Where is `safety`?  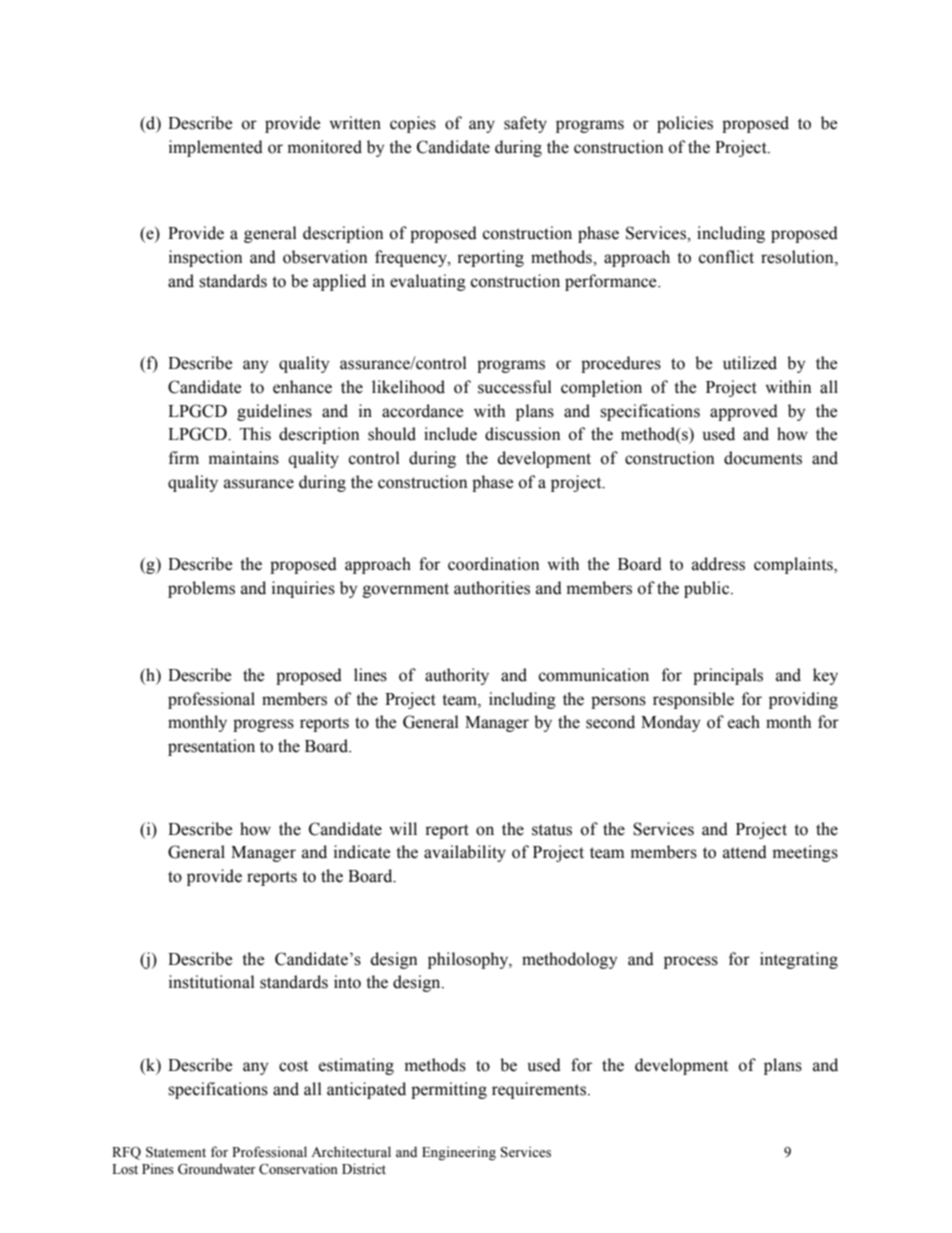 safety is located at coordinates (525, 124).
